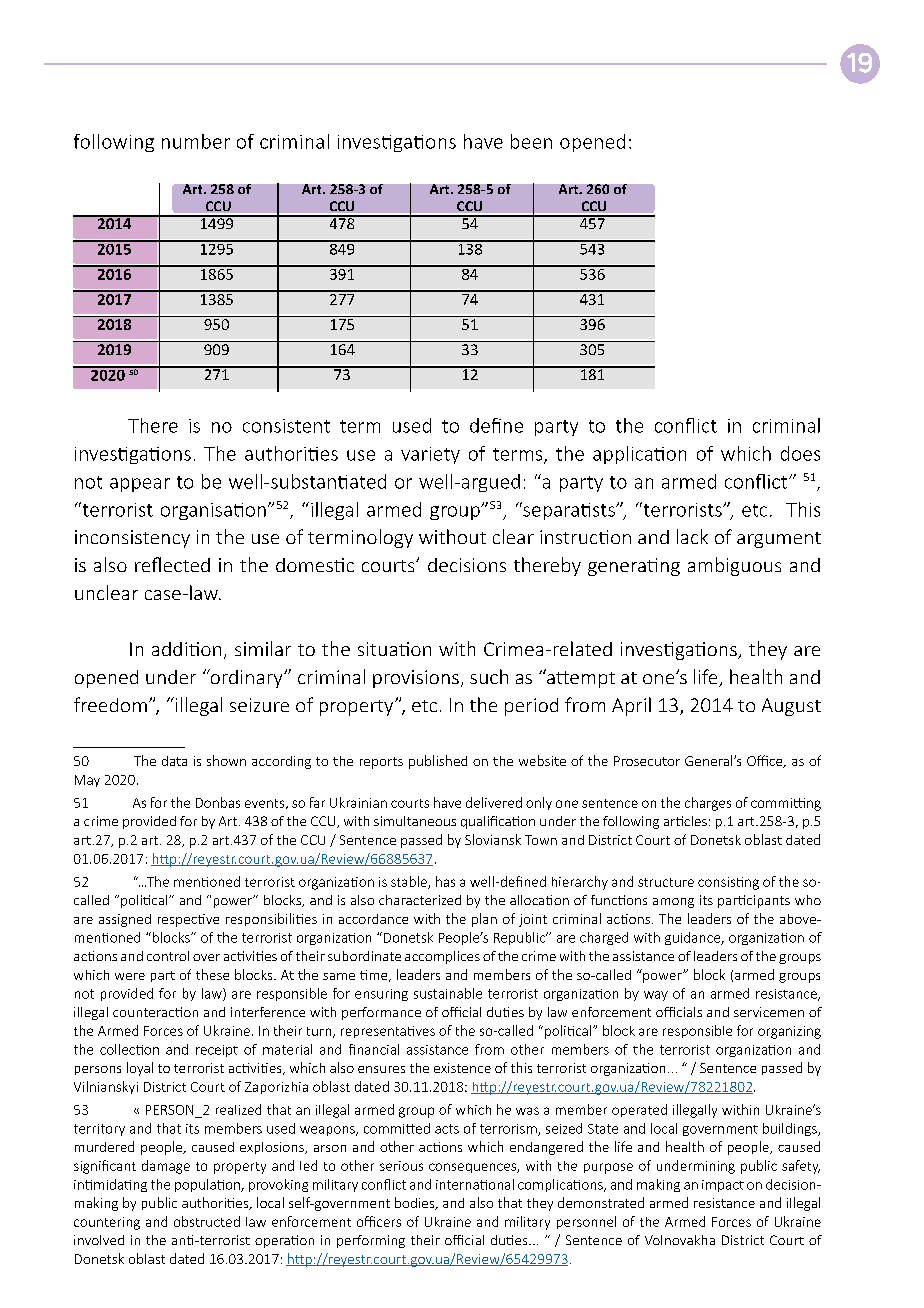 The image size is (924, 1308). I want to click on provisions, so click(416, 679).
